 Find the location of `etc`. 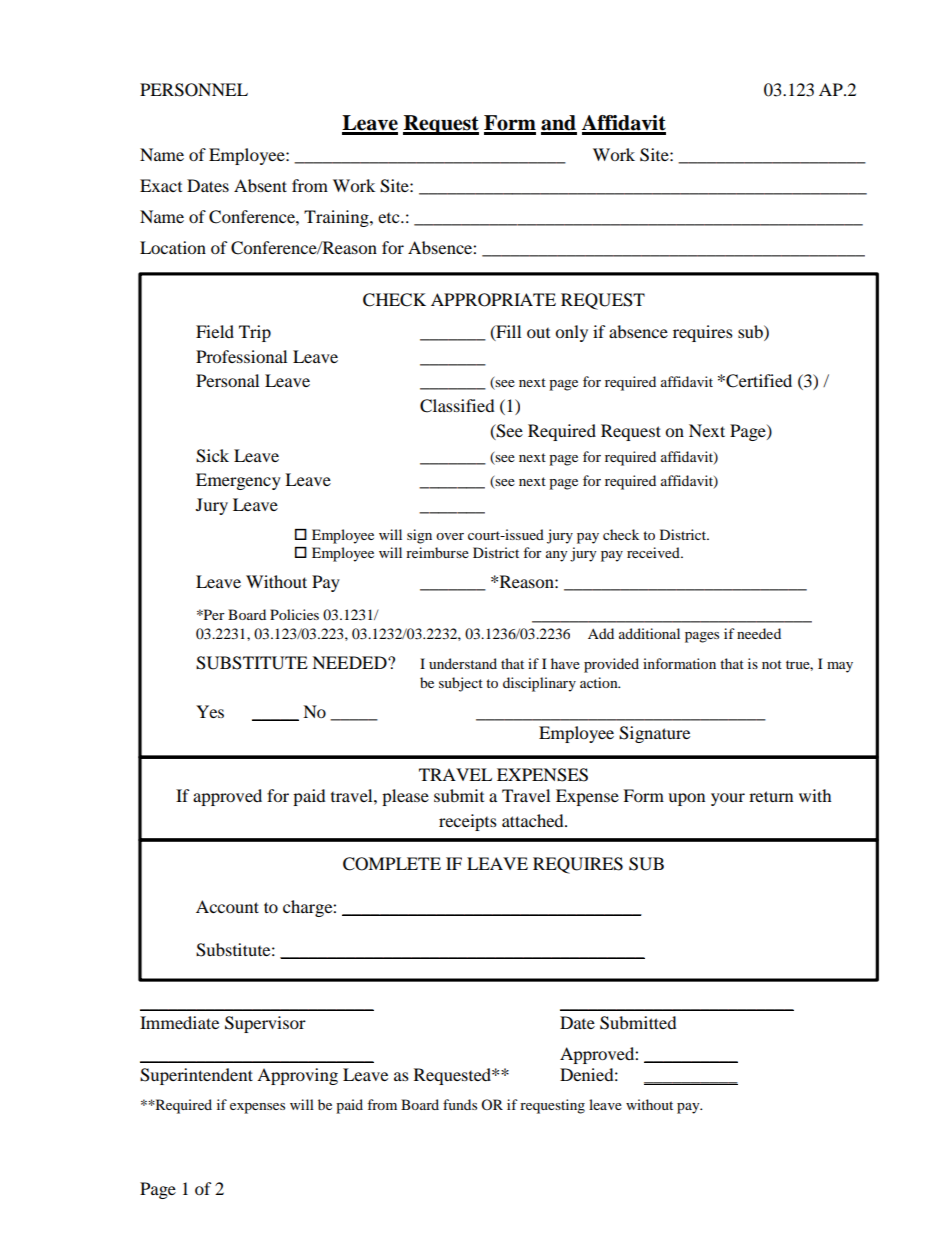

etc is located at coordinates (390, 218).
